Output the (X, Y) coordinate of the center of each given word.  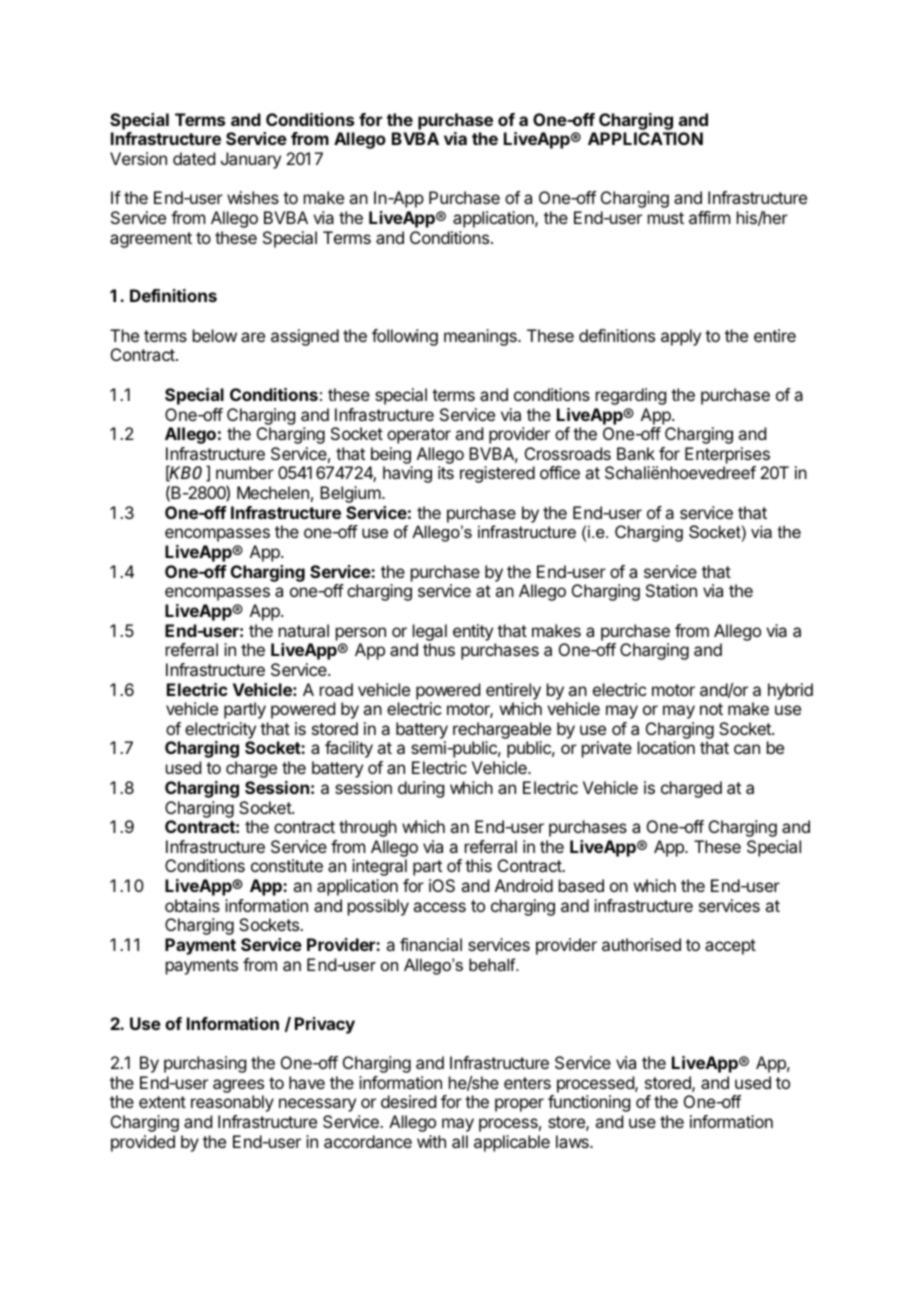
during (421, 789)
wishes (253, 197)
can (747, 749)
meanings (481, 337)
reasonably (232, 1103)
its (446, 472)
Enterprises (727, 455)
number (245, 472)
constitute (287, 865)
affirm (709, 217)
